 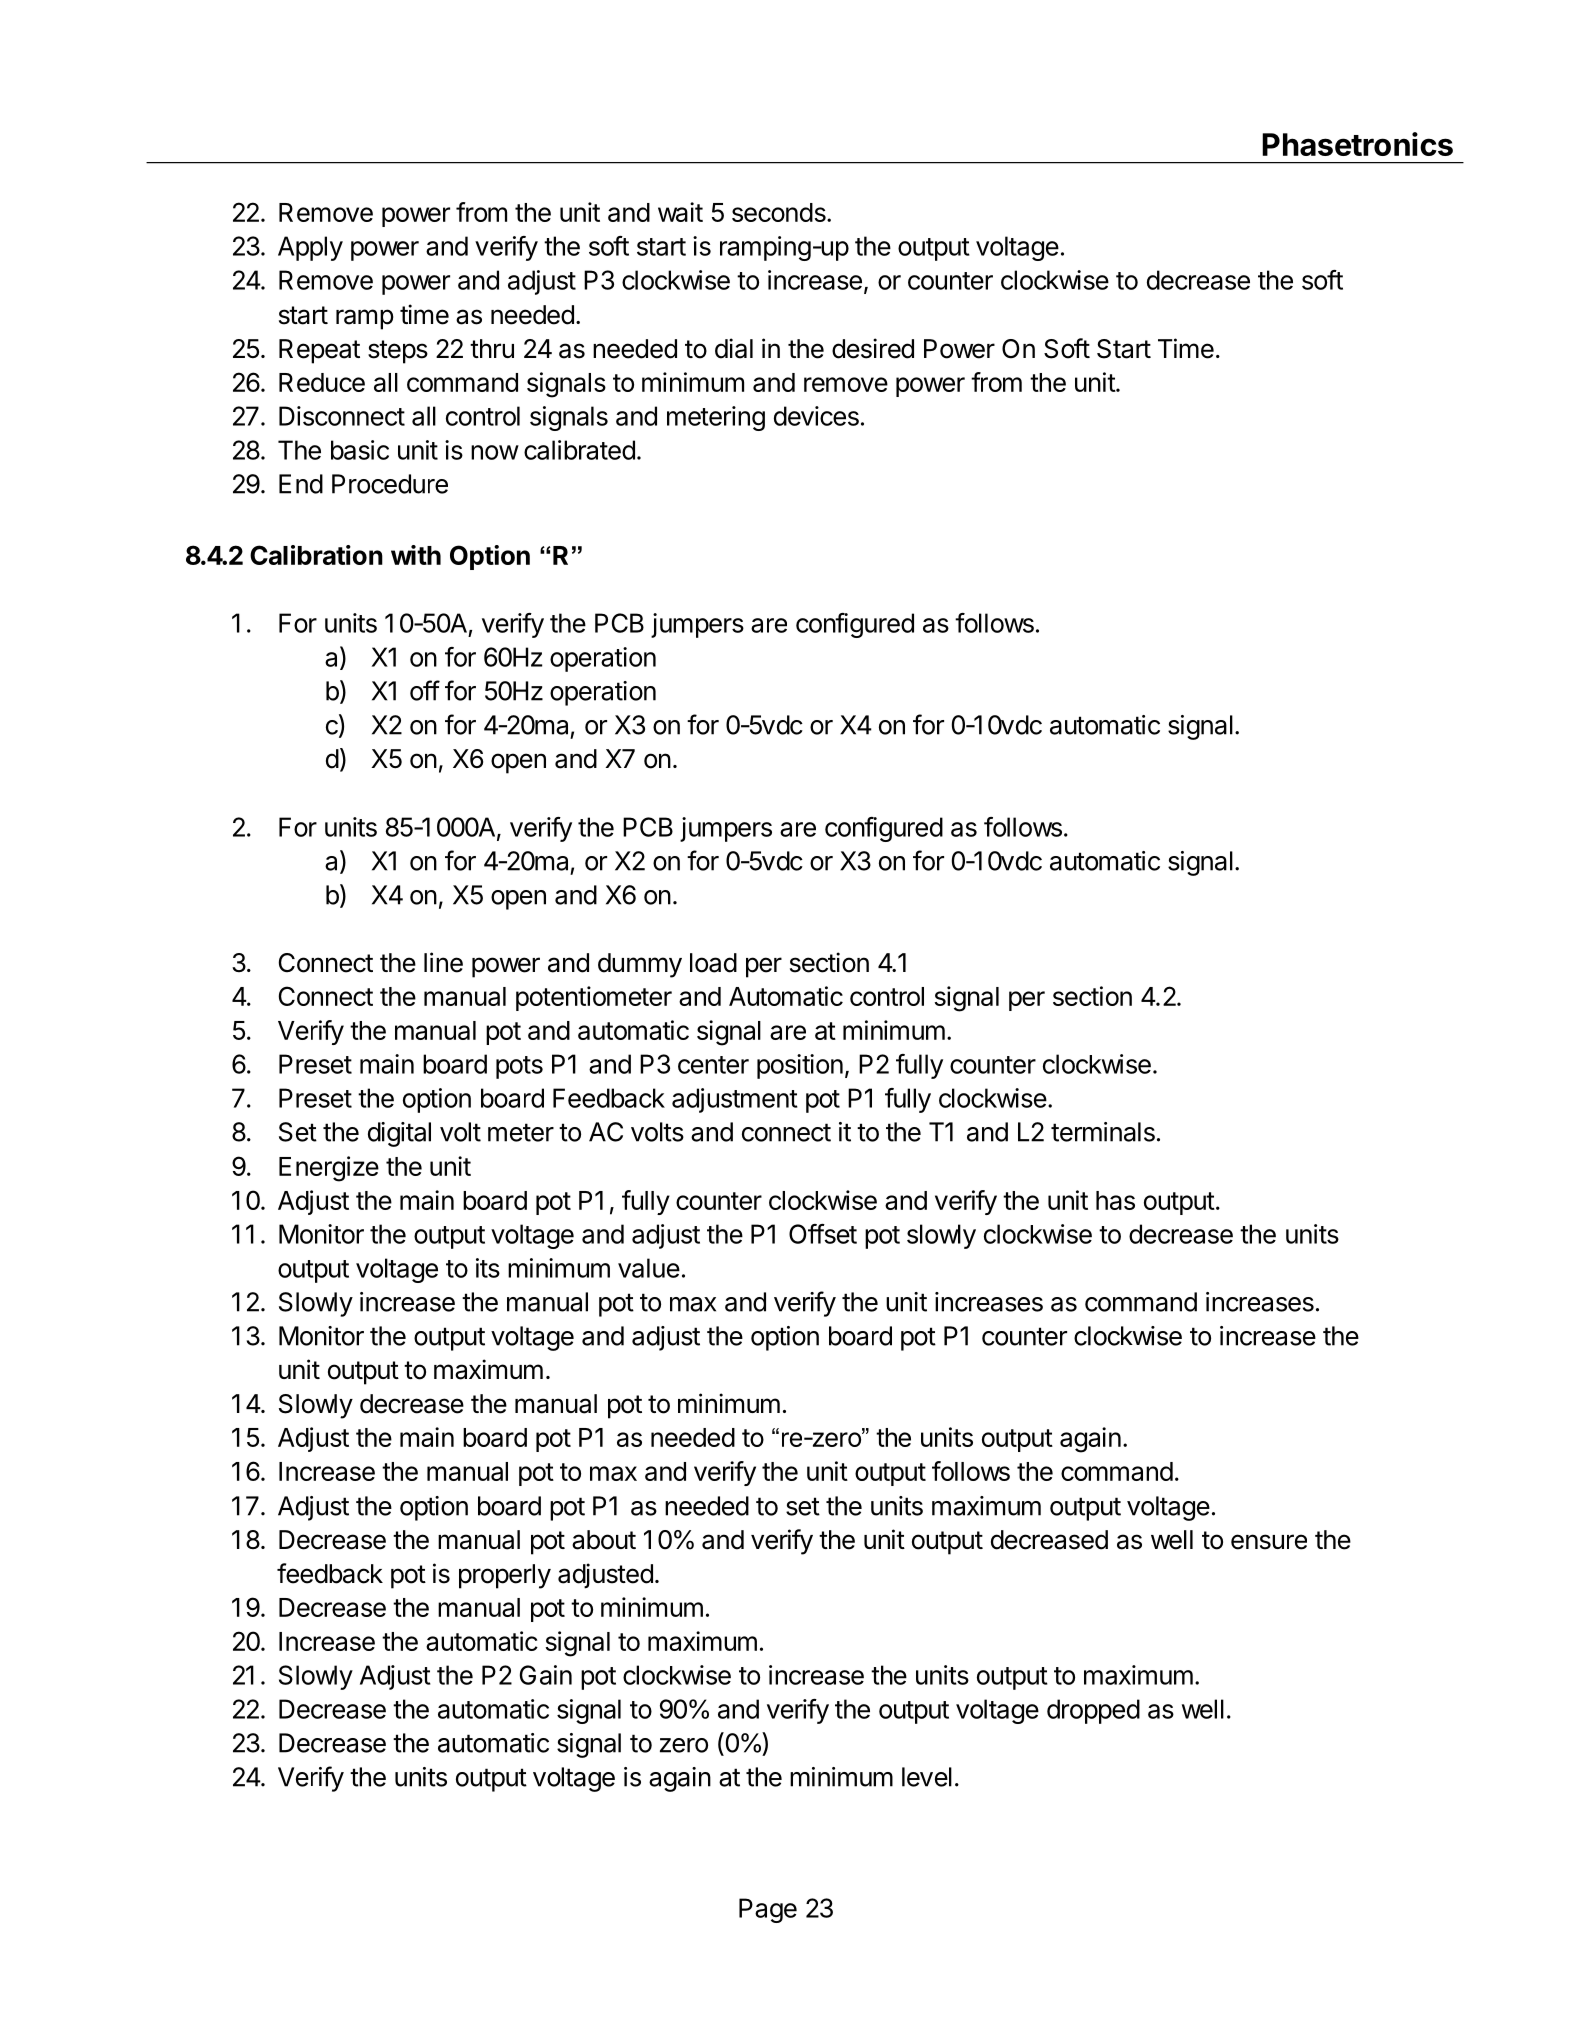 What do you see at coordinates (780, 212) in the screenshot?
I see `seconds` at bounding box center [780, 212].
